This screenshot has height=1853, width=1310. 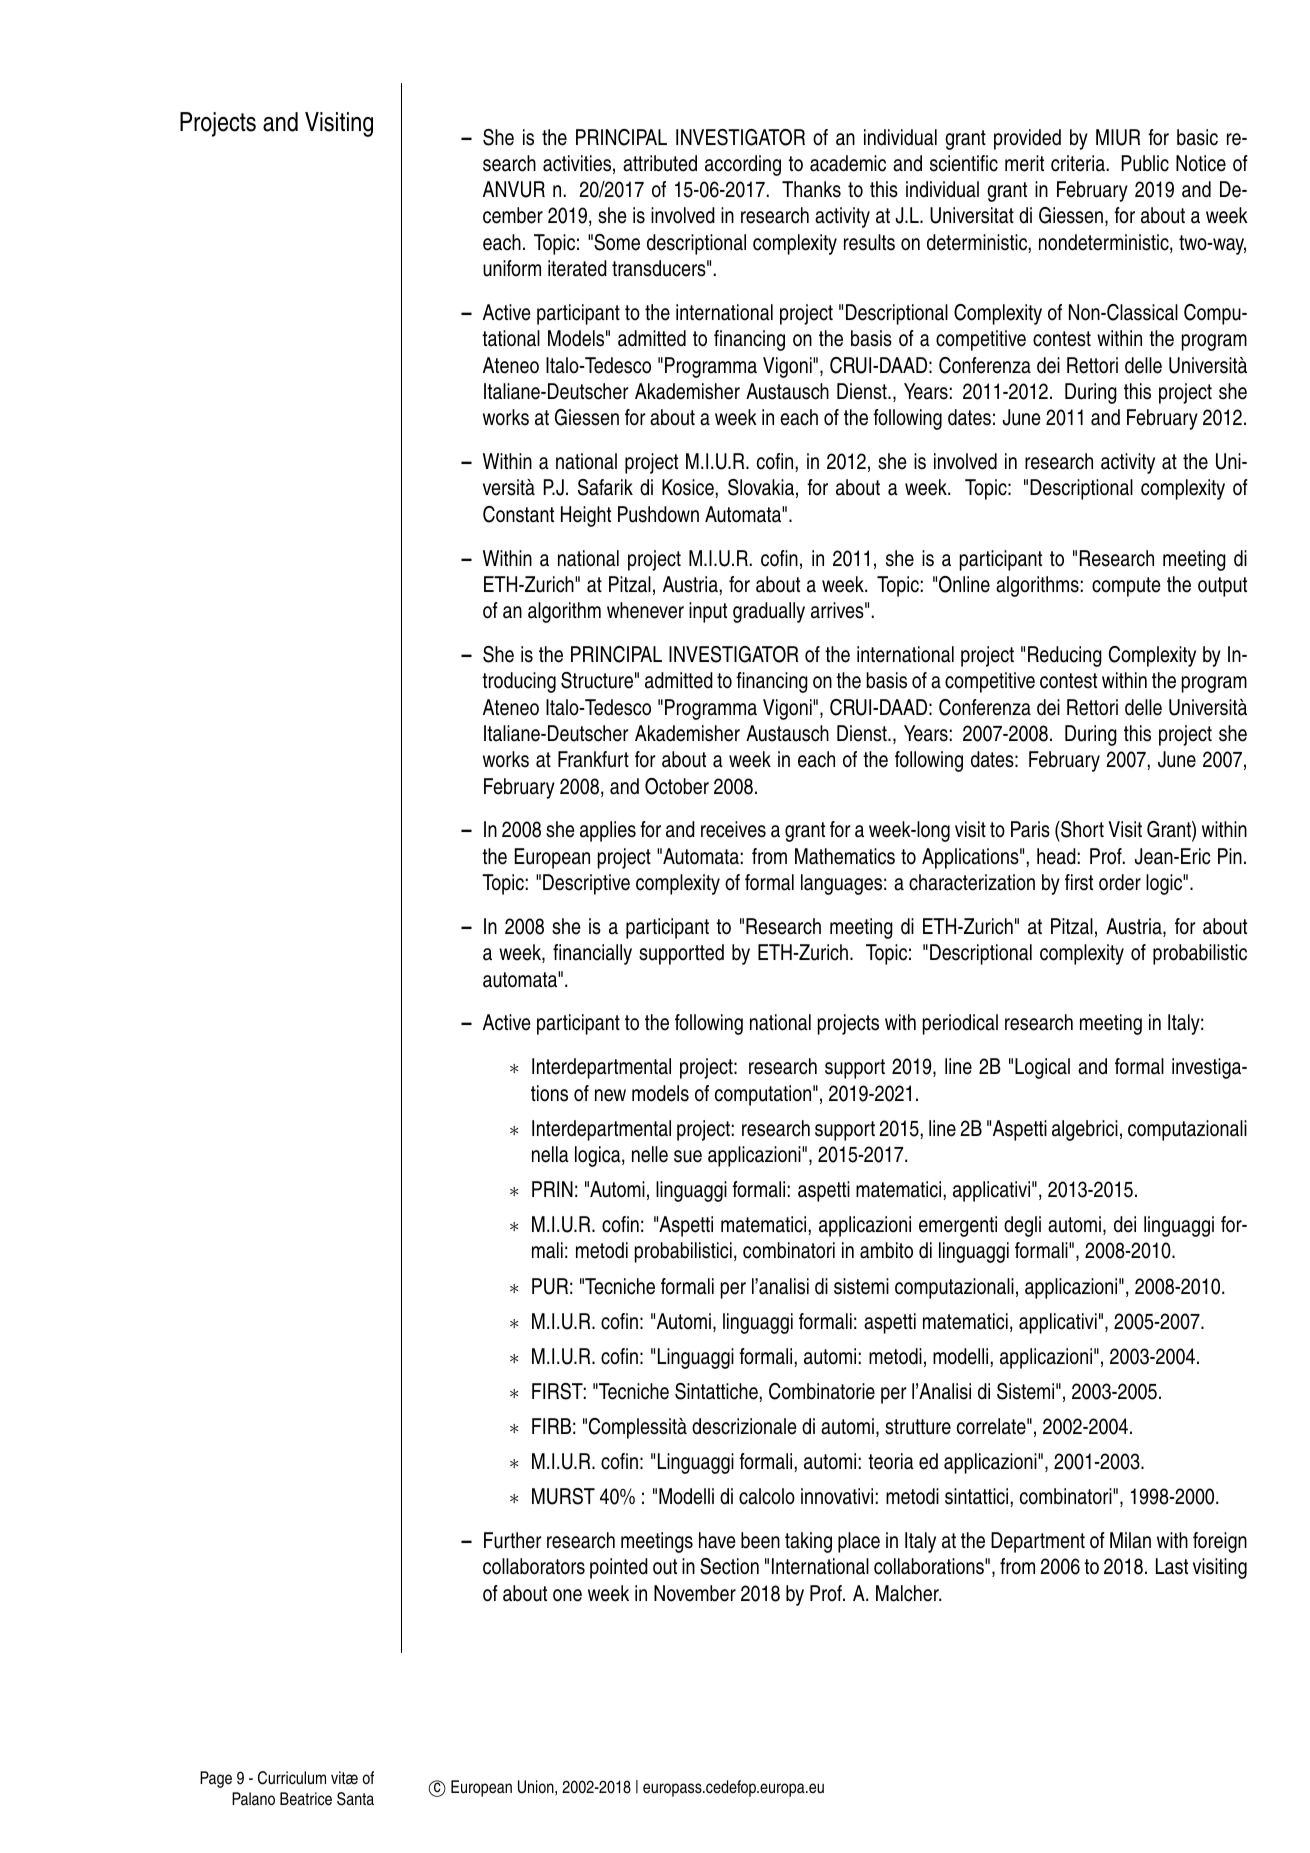 What do you see at coordinates (1130, 1540) in the screenshot?
I see `Milan` at bounding box center [1130, 1540].
